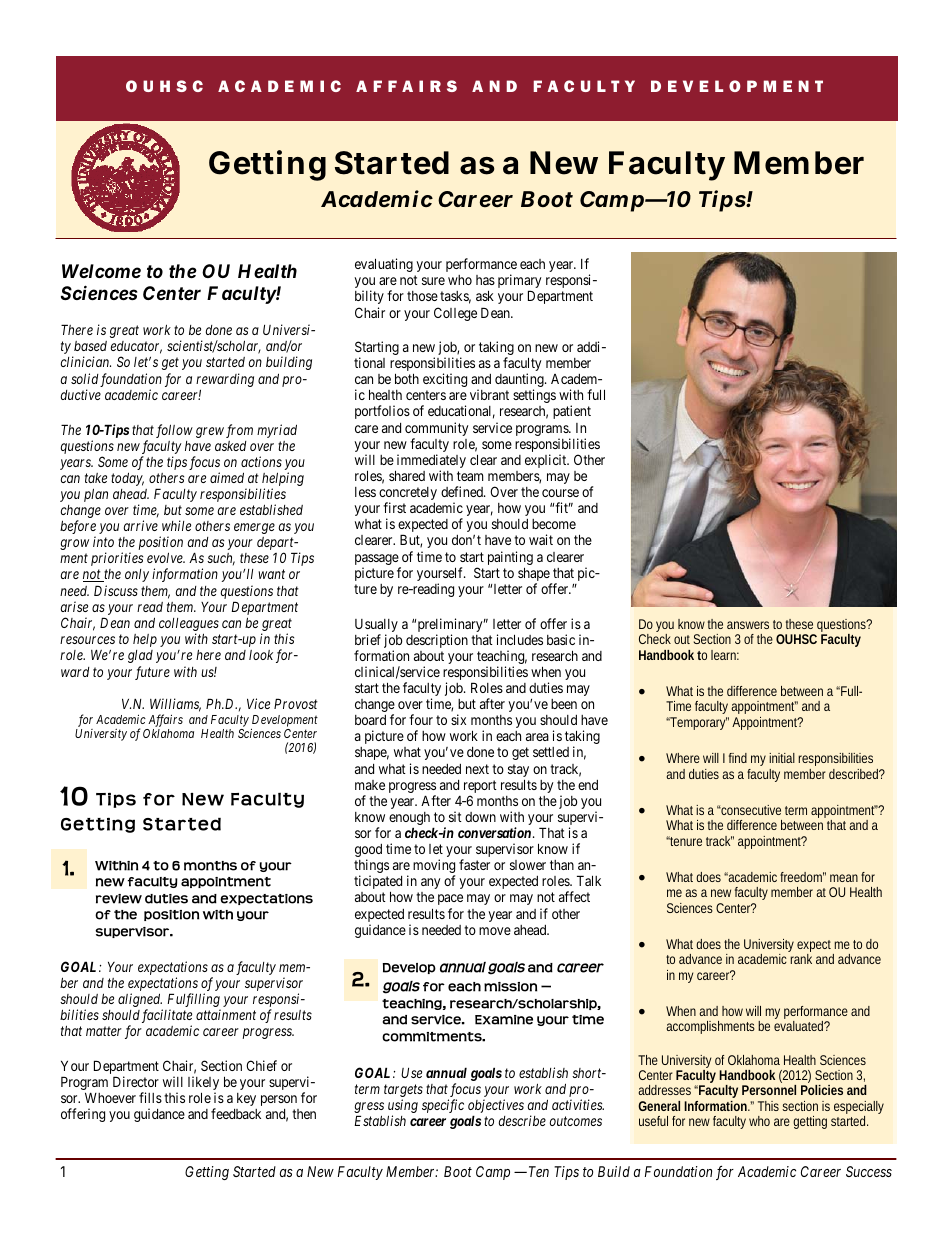 The width and height of the image is (952, 1233). I want to click on answers, so click(748, 625).
